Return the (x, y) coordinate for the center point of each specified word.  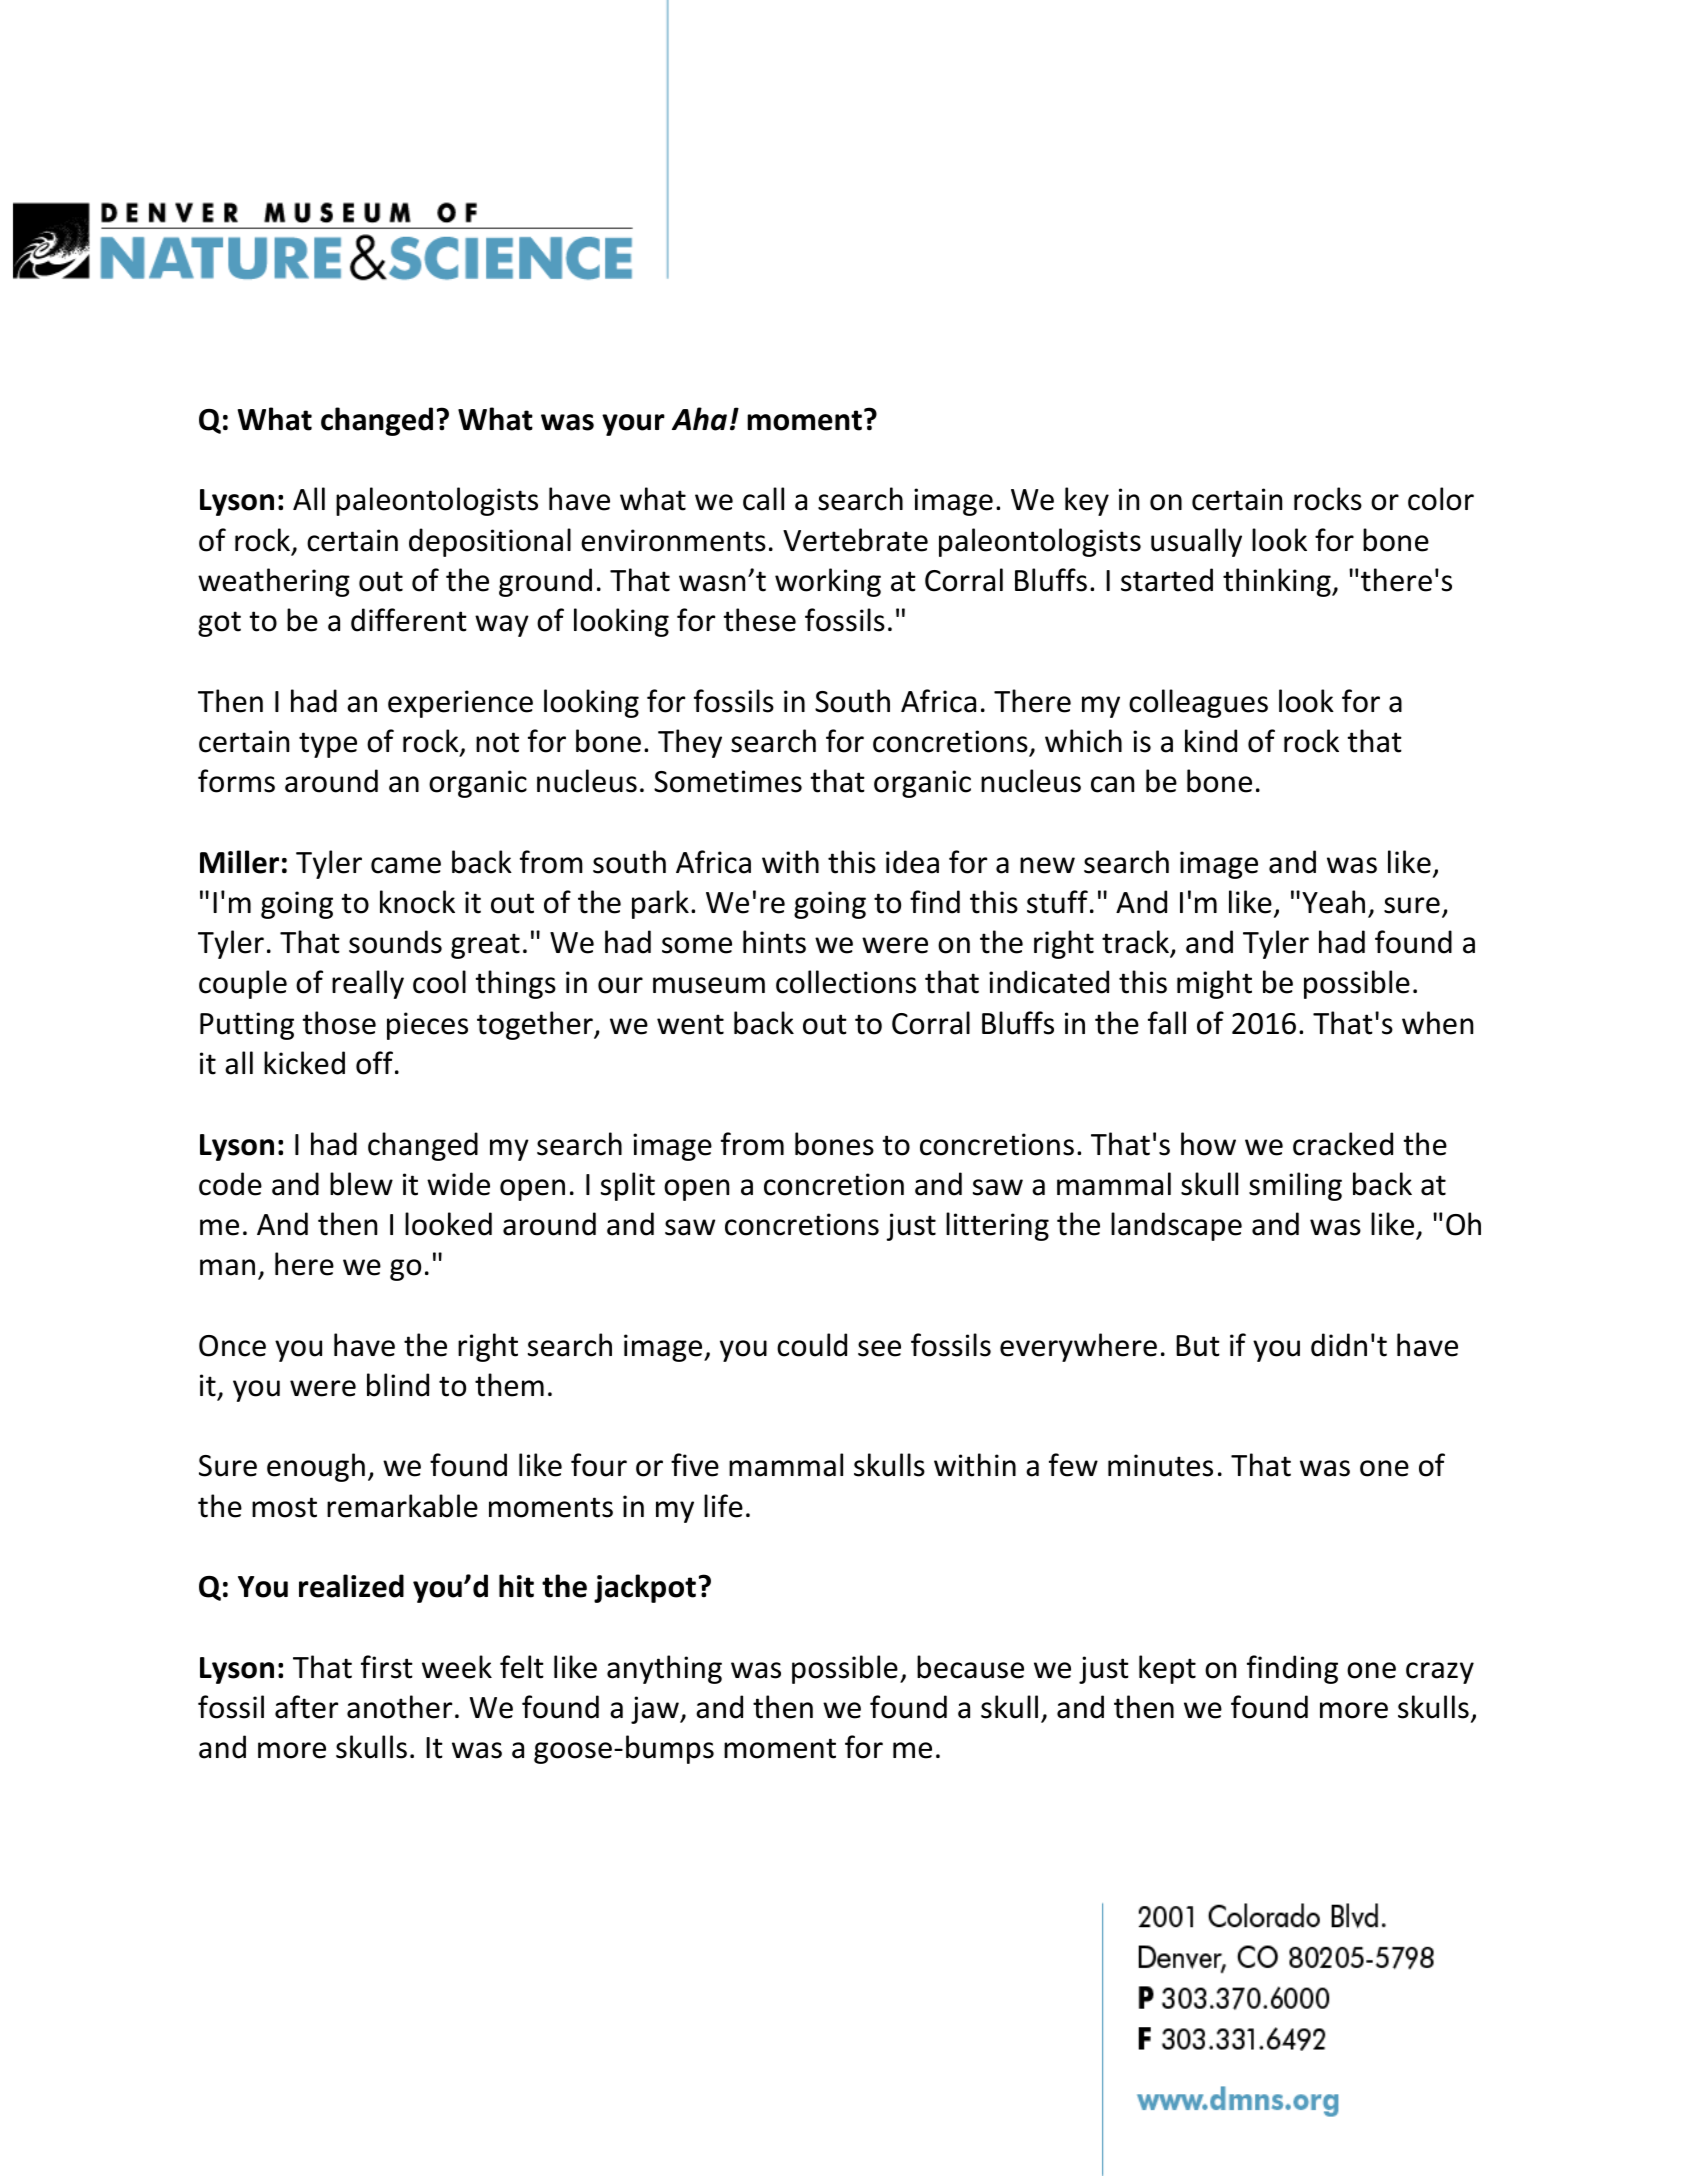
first (387, 1667)
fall (1167, 1023)
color (1441, 499)
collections (846, 982)
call (763, 499)
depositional (490, 542)
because (970, 1667)
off (374, 1063)
